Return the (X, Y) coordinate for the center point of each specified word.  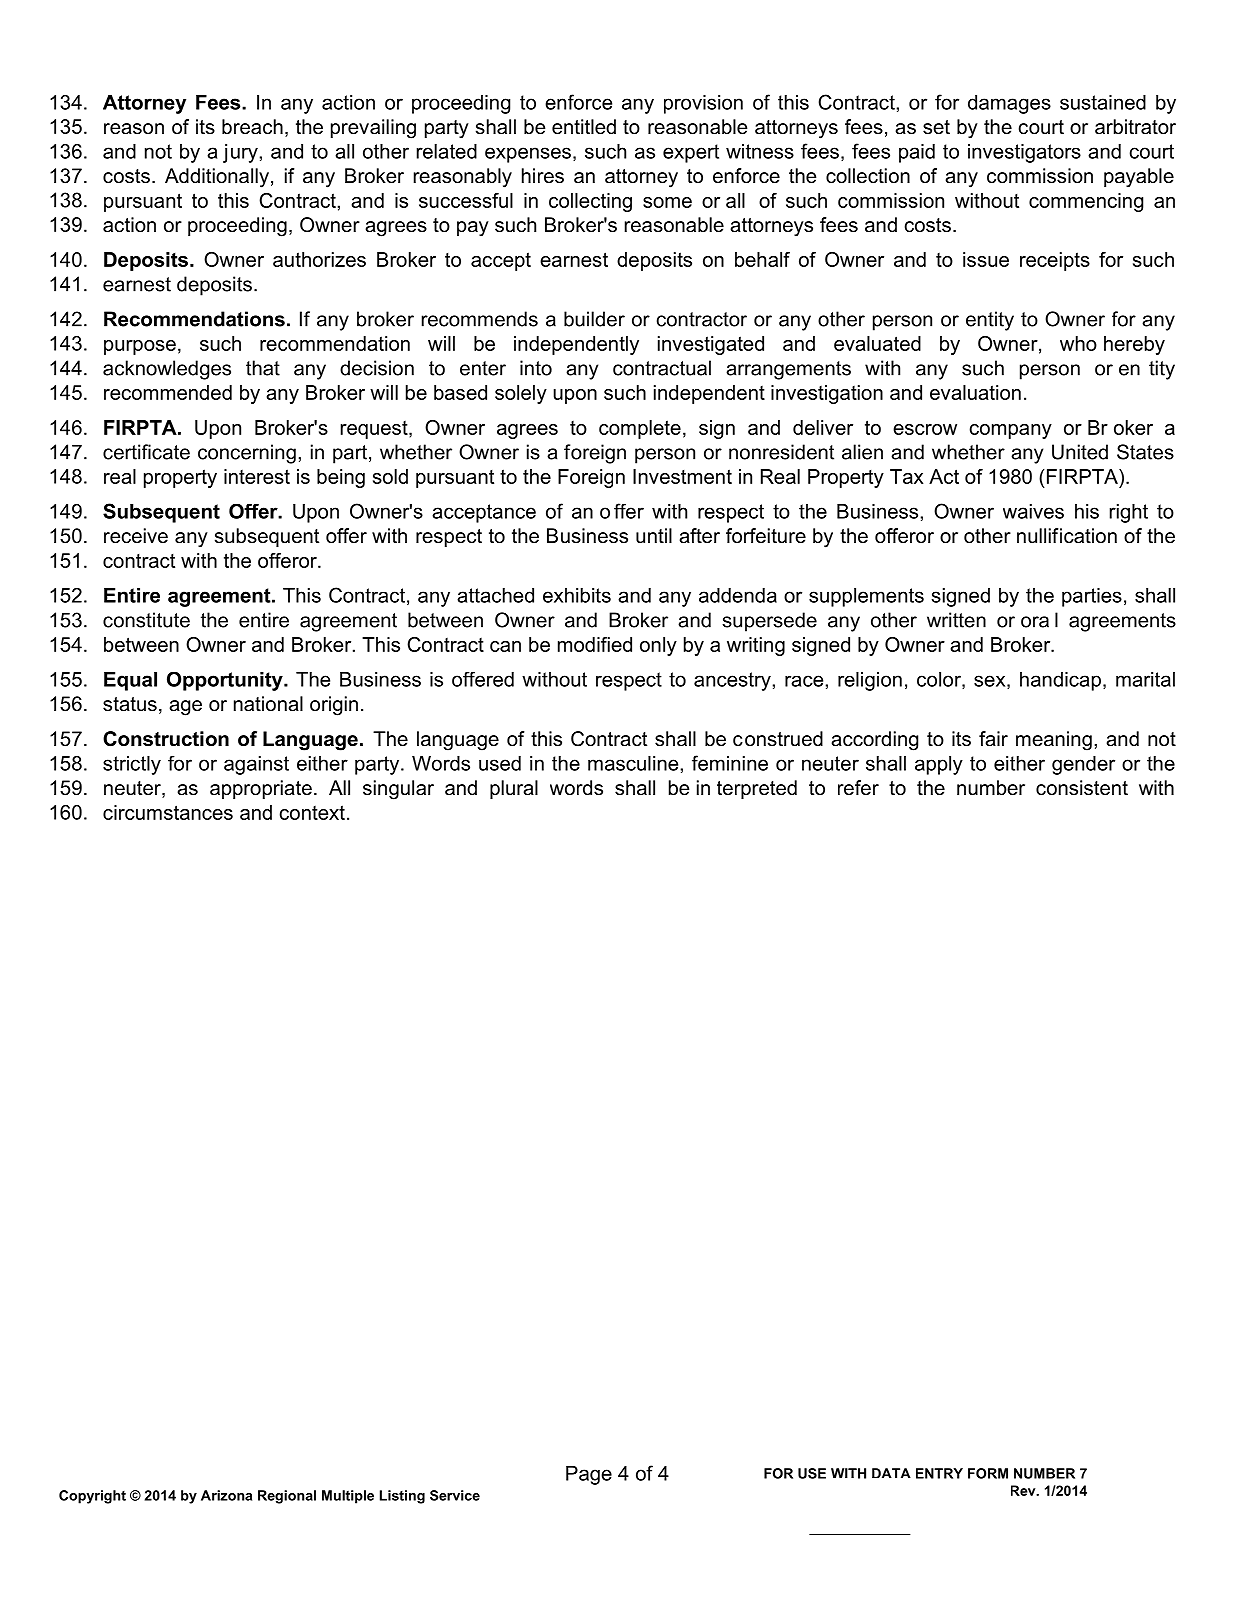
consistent (1082, 788)
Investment (682, 476)
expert (691, 153)
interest (257, 476)
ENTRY (939, 1473)
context (312, 812)
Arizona (226, 1495)
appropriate (261, 789)
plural (514, 789)
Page (589, 1475)
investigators (1024, 153)
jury (240, 153)
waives (1033, 511)
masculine (633, 763)
